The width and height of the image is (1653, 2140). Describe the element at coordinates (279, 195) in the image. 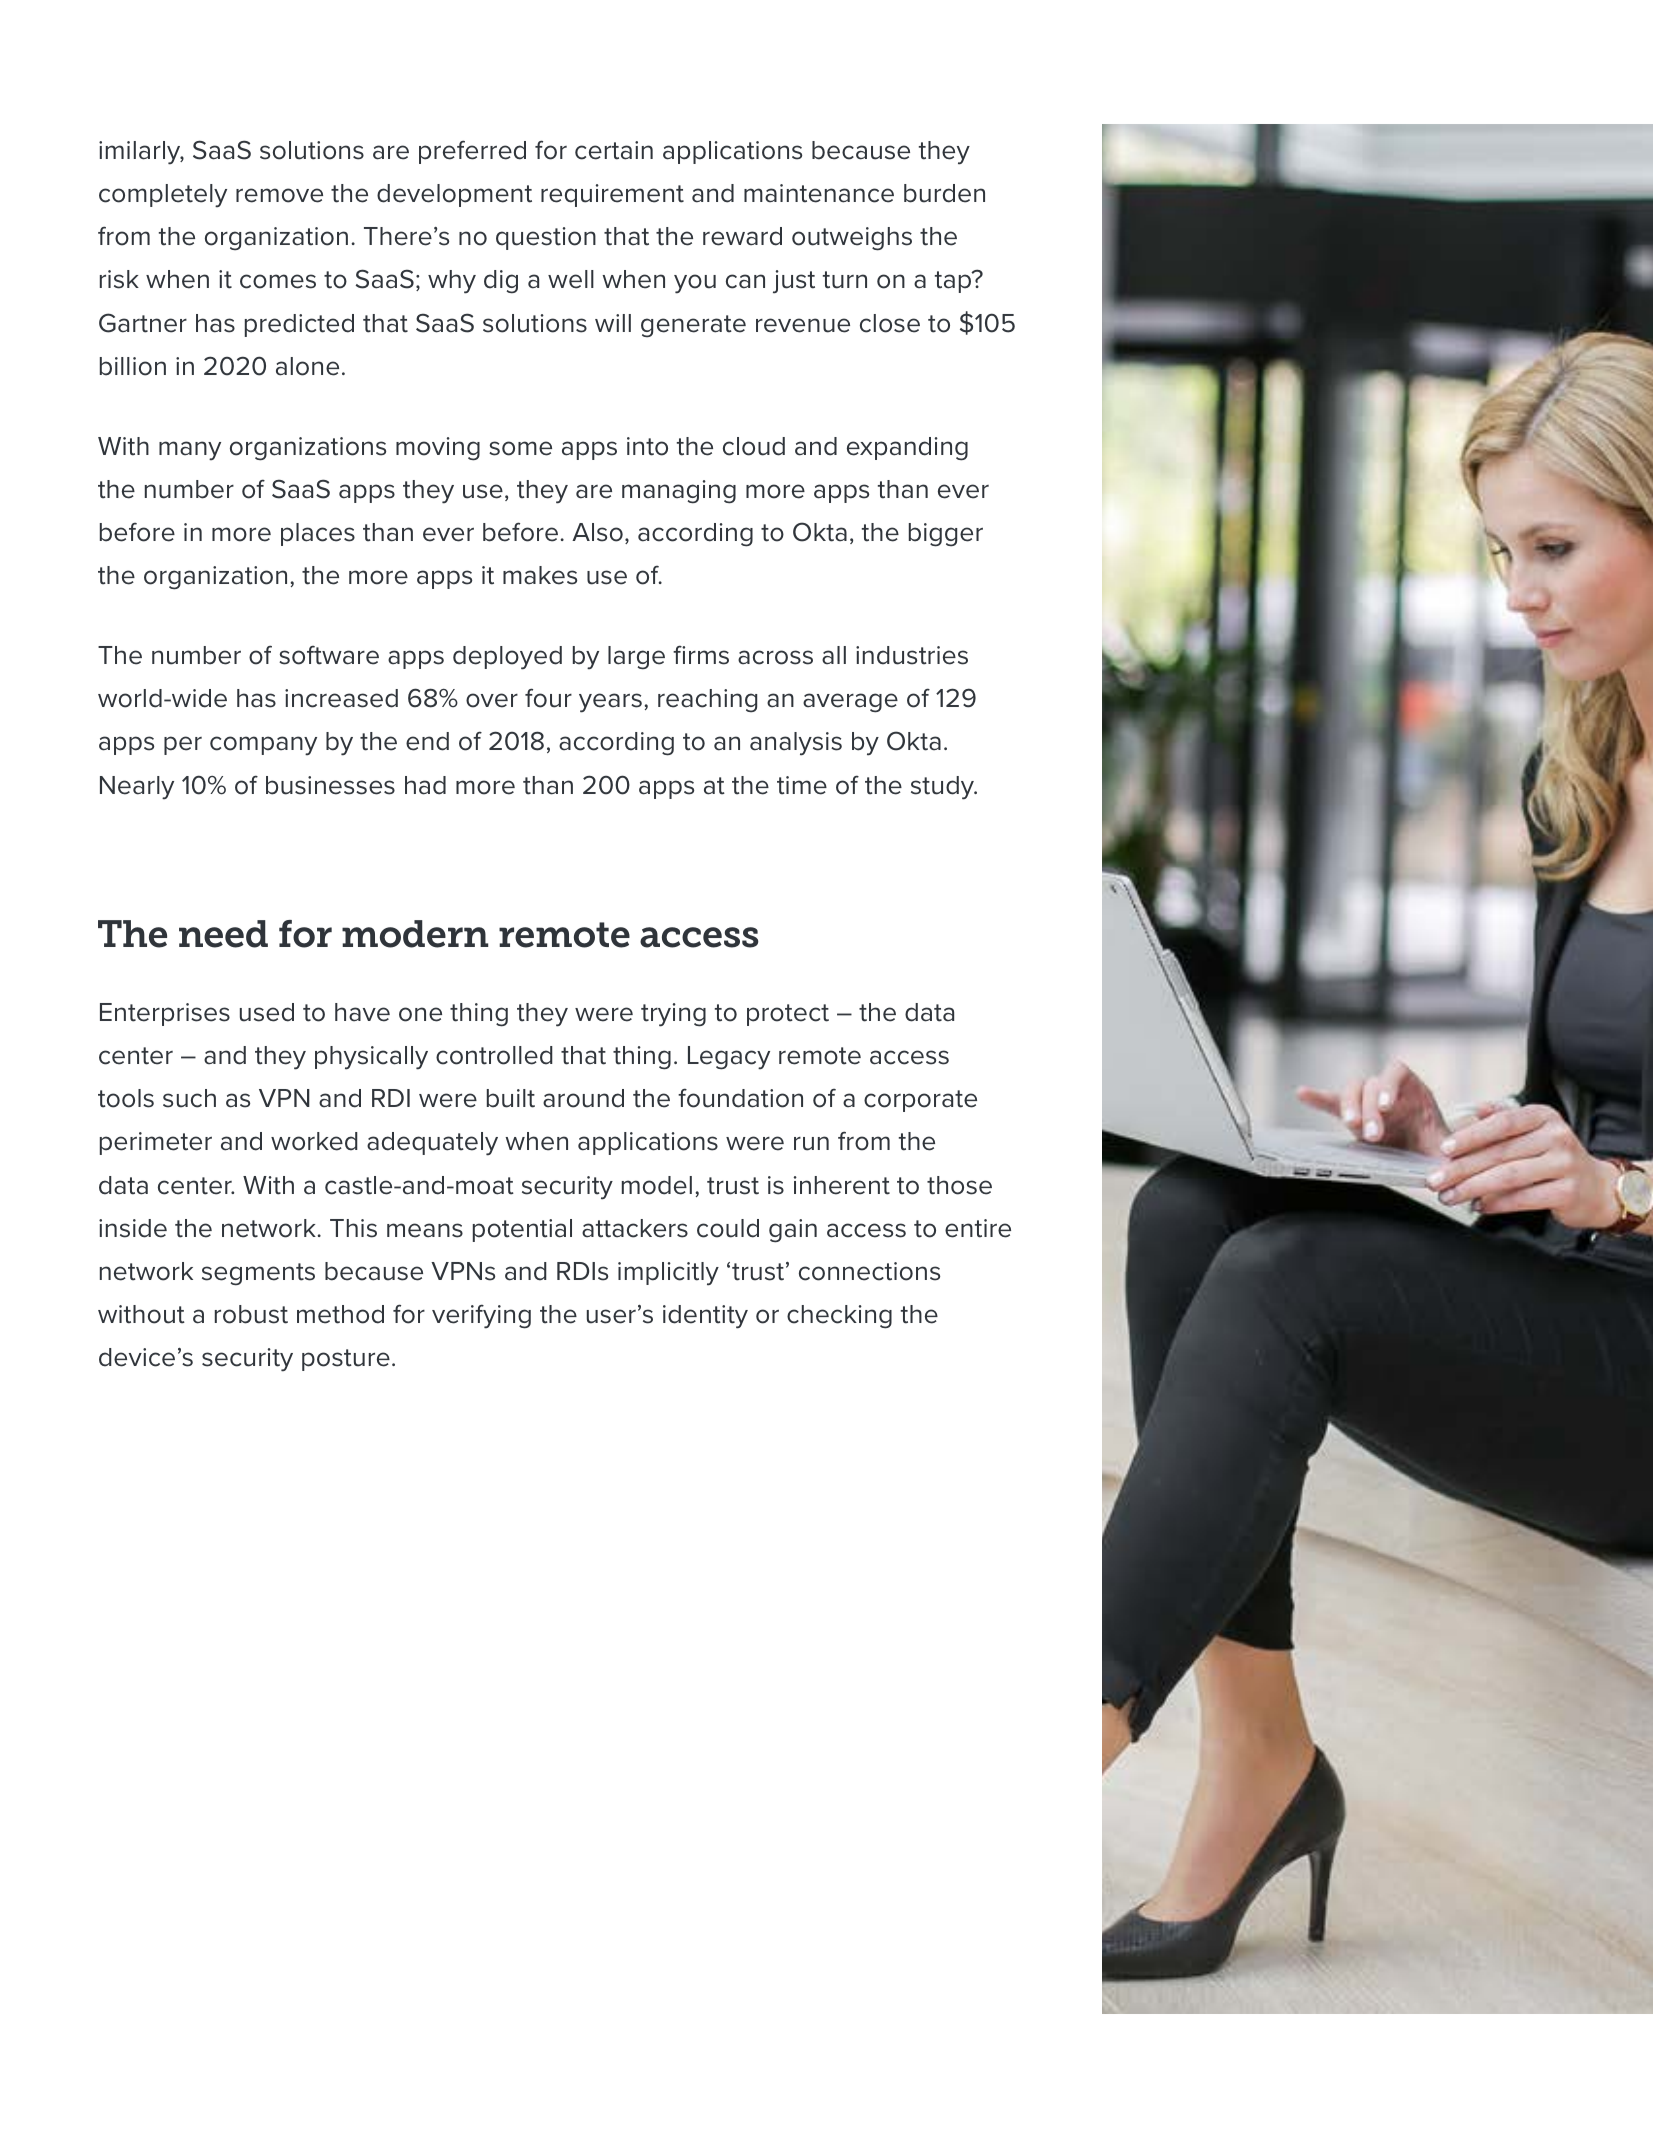

I see `remove` at that location.
